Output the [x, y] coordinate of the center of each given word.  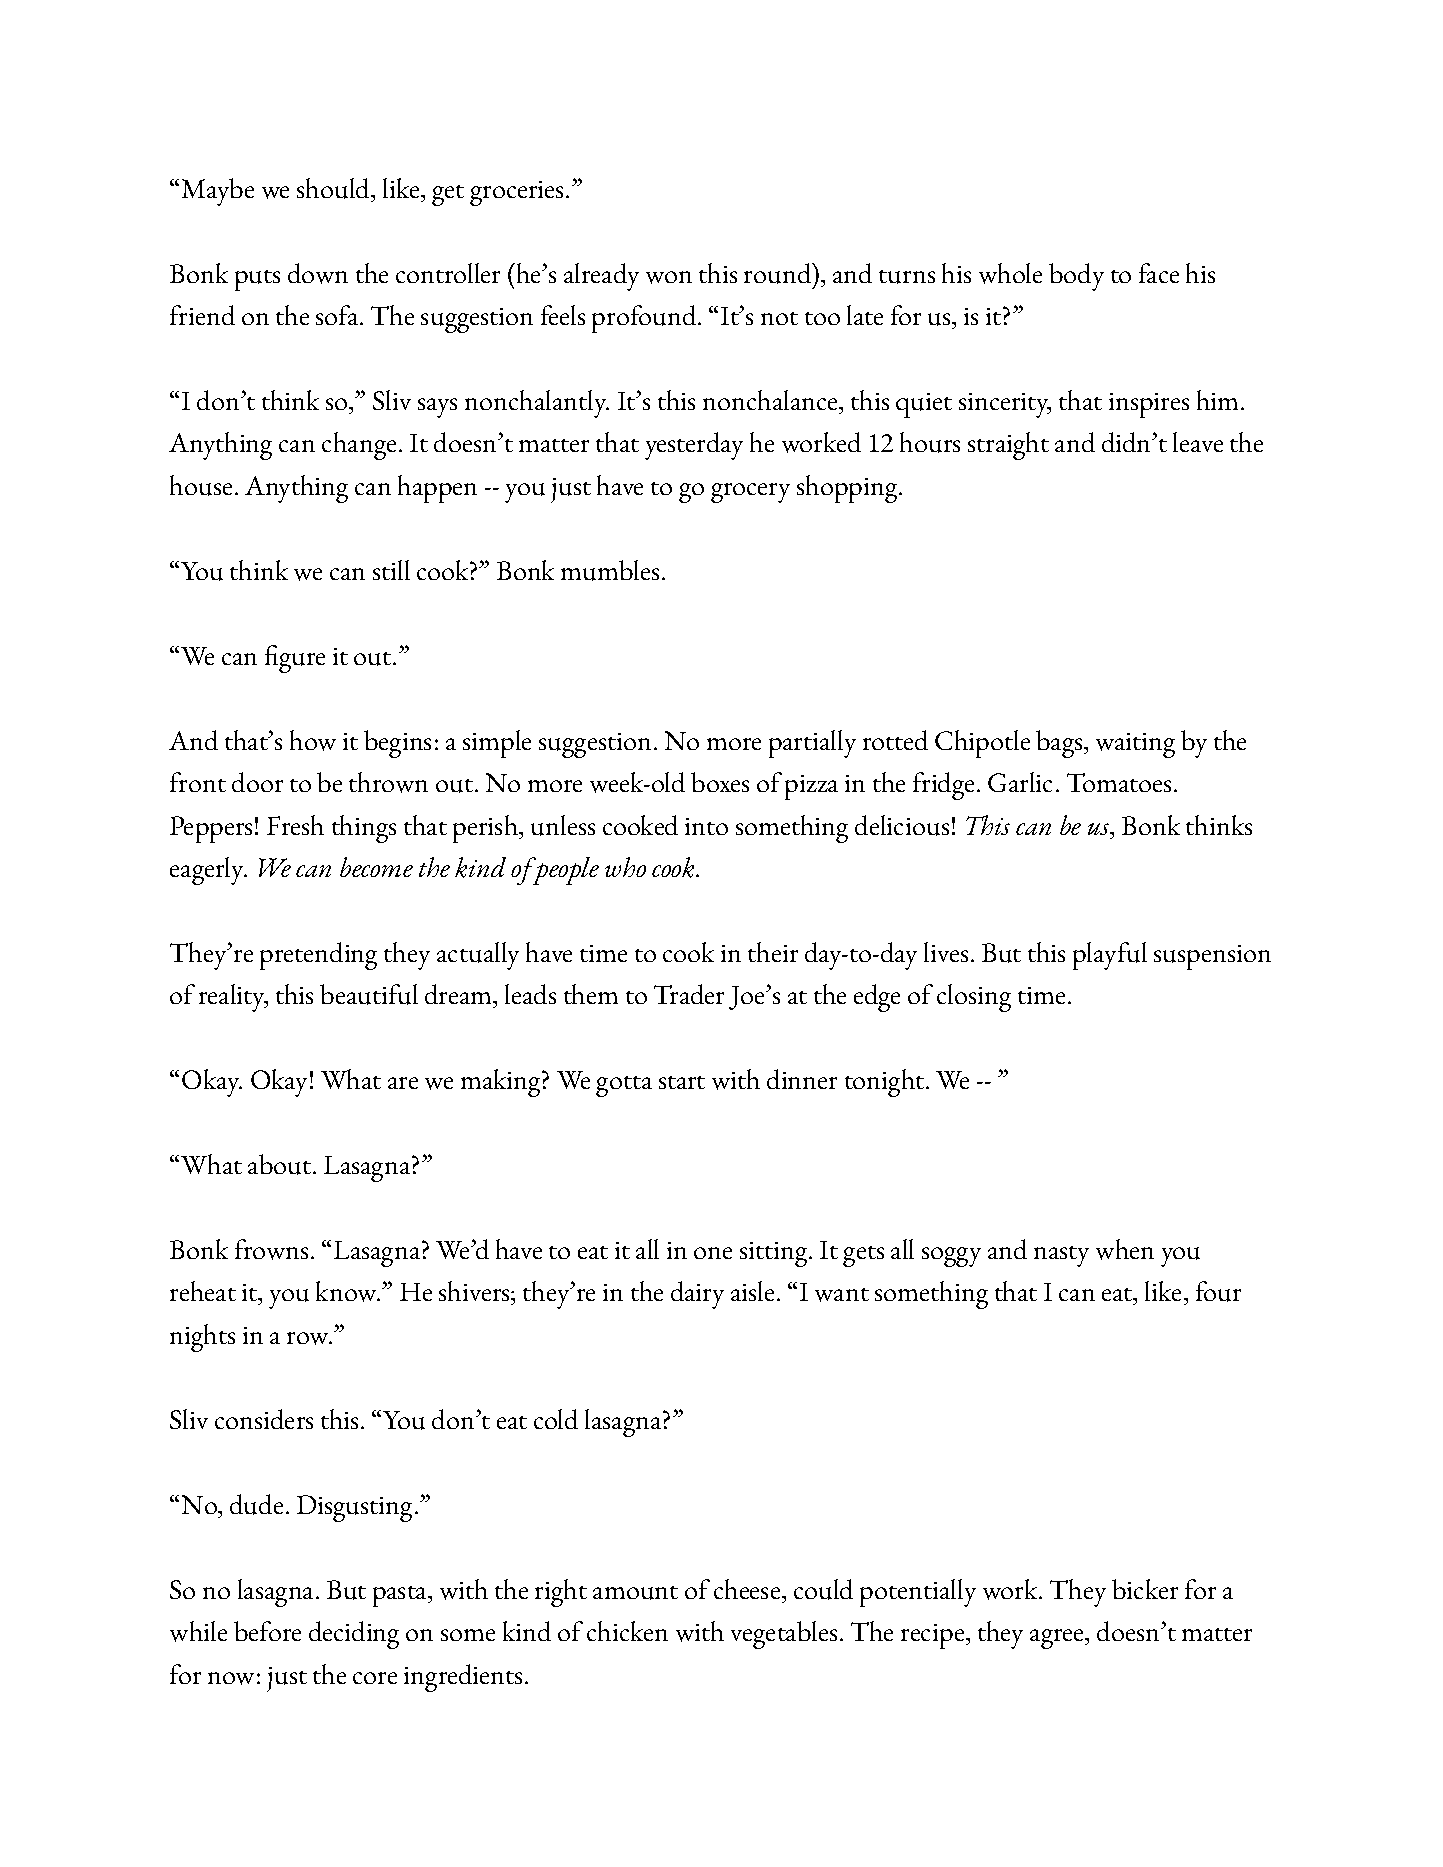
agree [1058, 1639]
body [1076, 277]
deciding [354, 1635]
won [669, 277]
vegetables [784, 1635]
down [318, 273]
